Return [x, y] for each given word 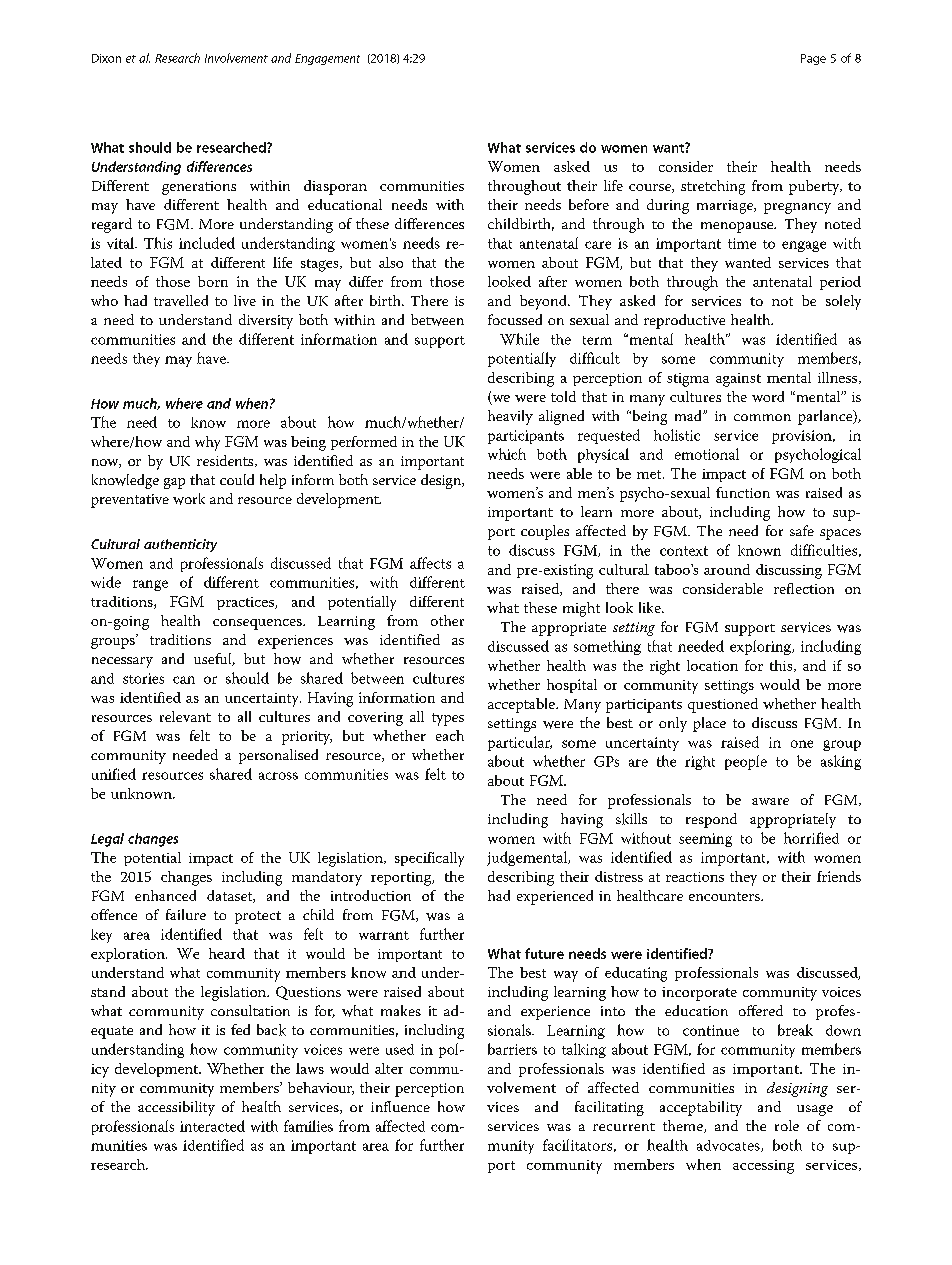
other [447, 620]
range [150, 585]
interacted [212, 1126]
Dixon [106, 58]
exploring [762, 647]
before [589, 204]
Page [813, 59]
